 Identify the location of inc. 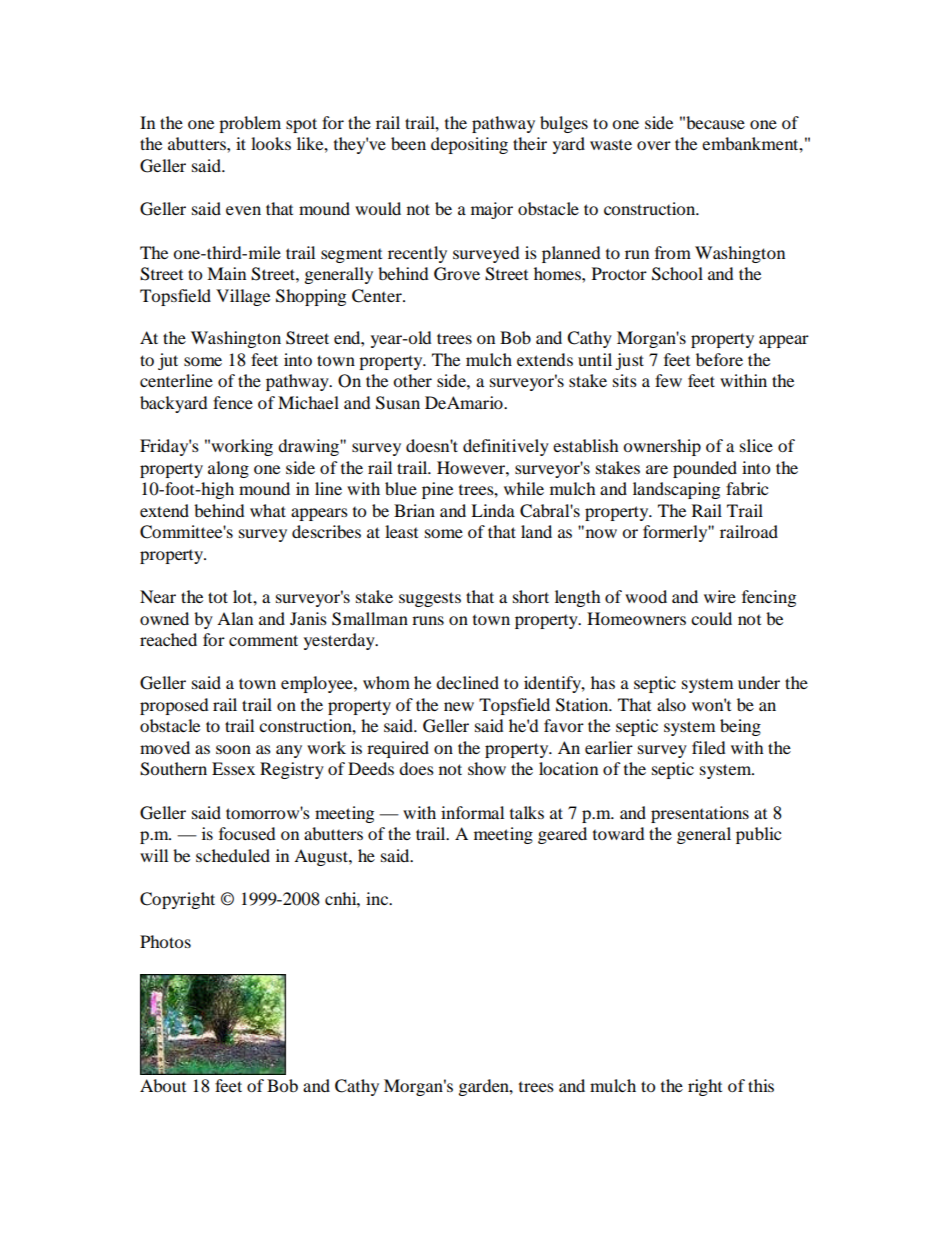
(378, 898).
